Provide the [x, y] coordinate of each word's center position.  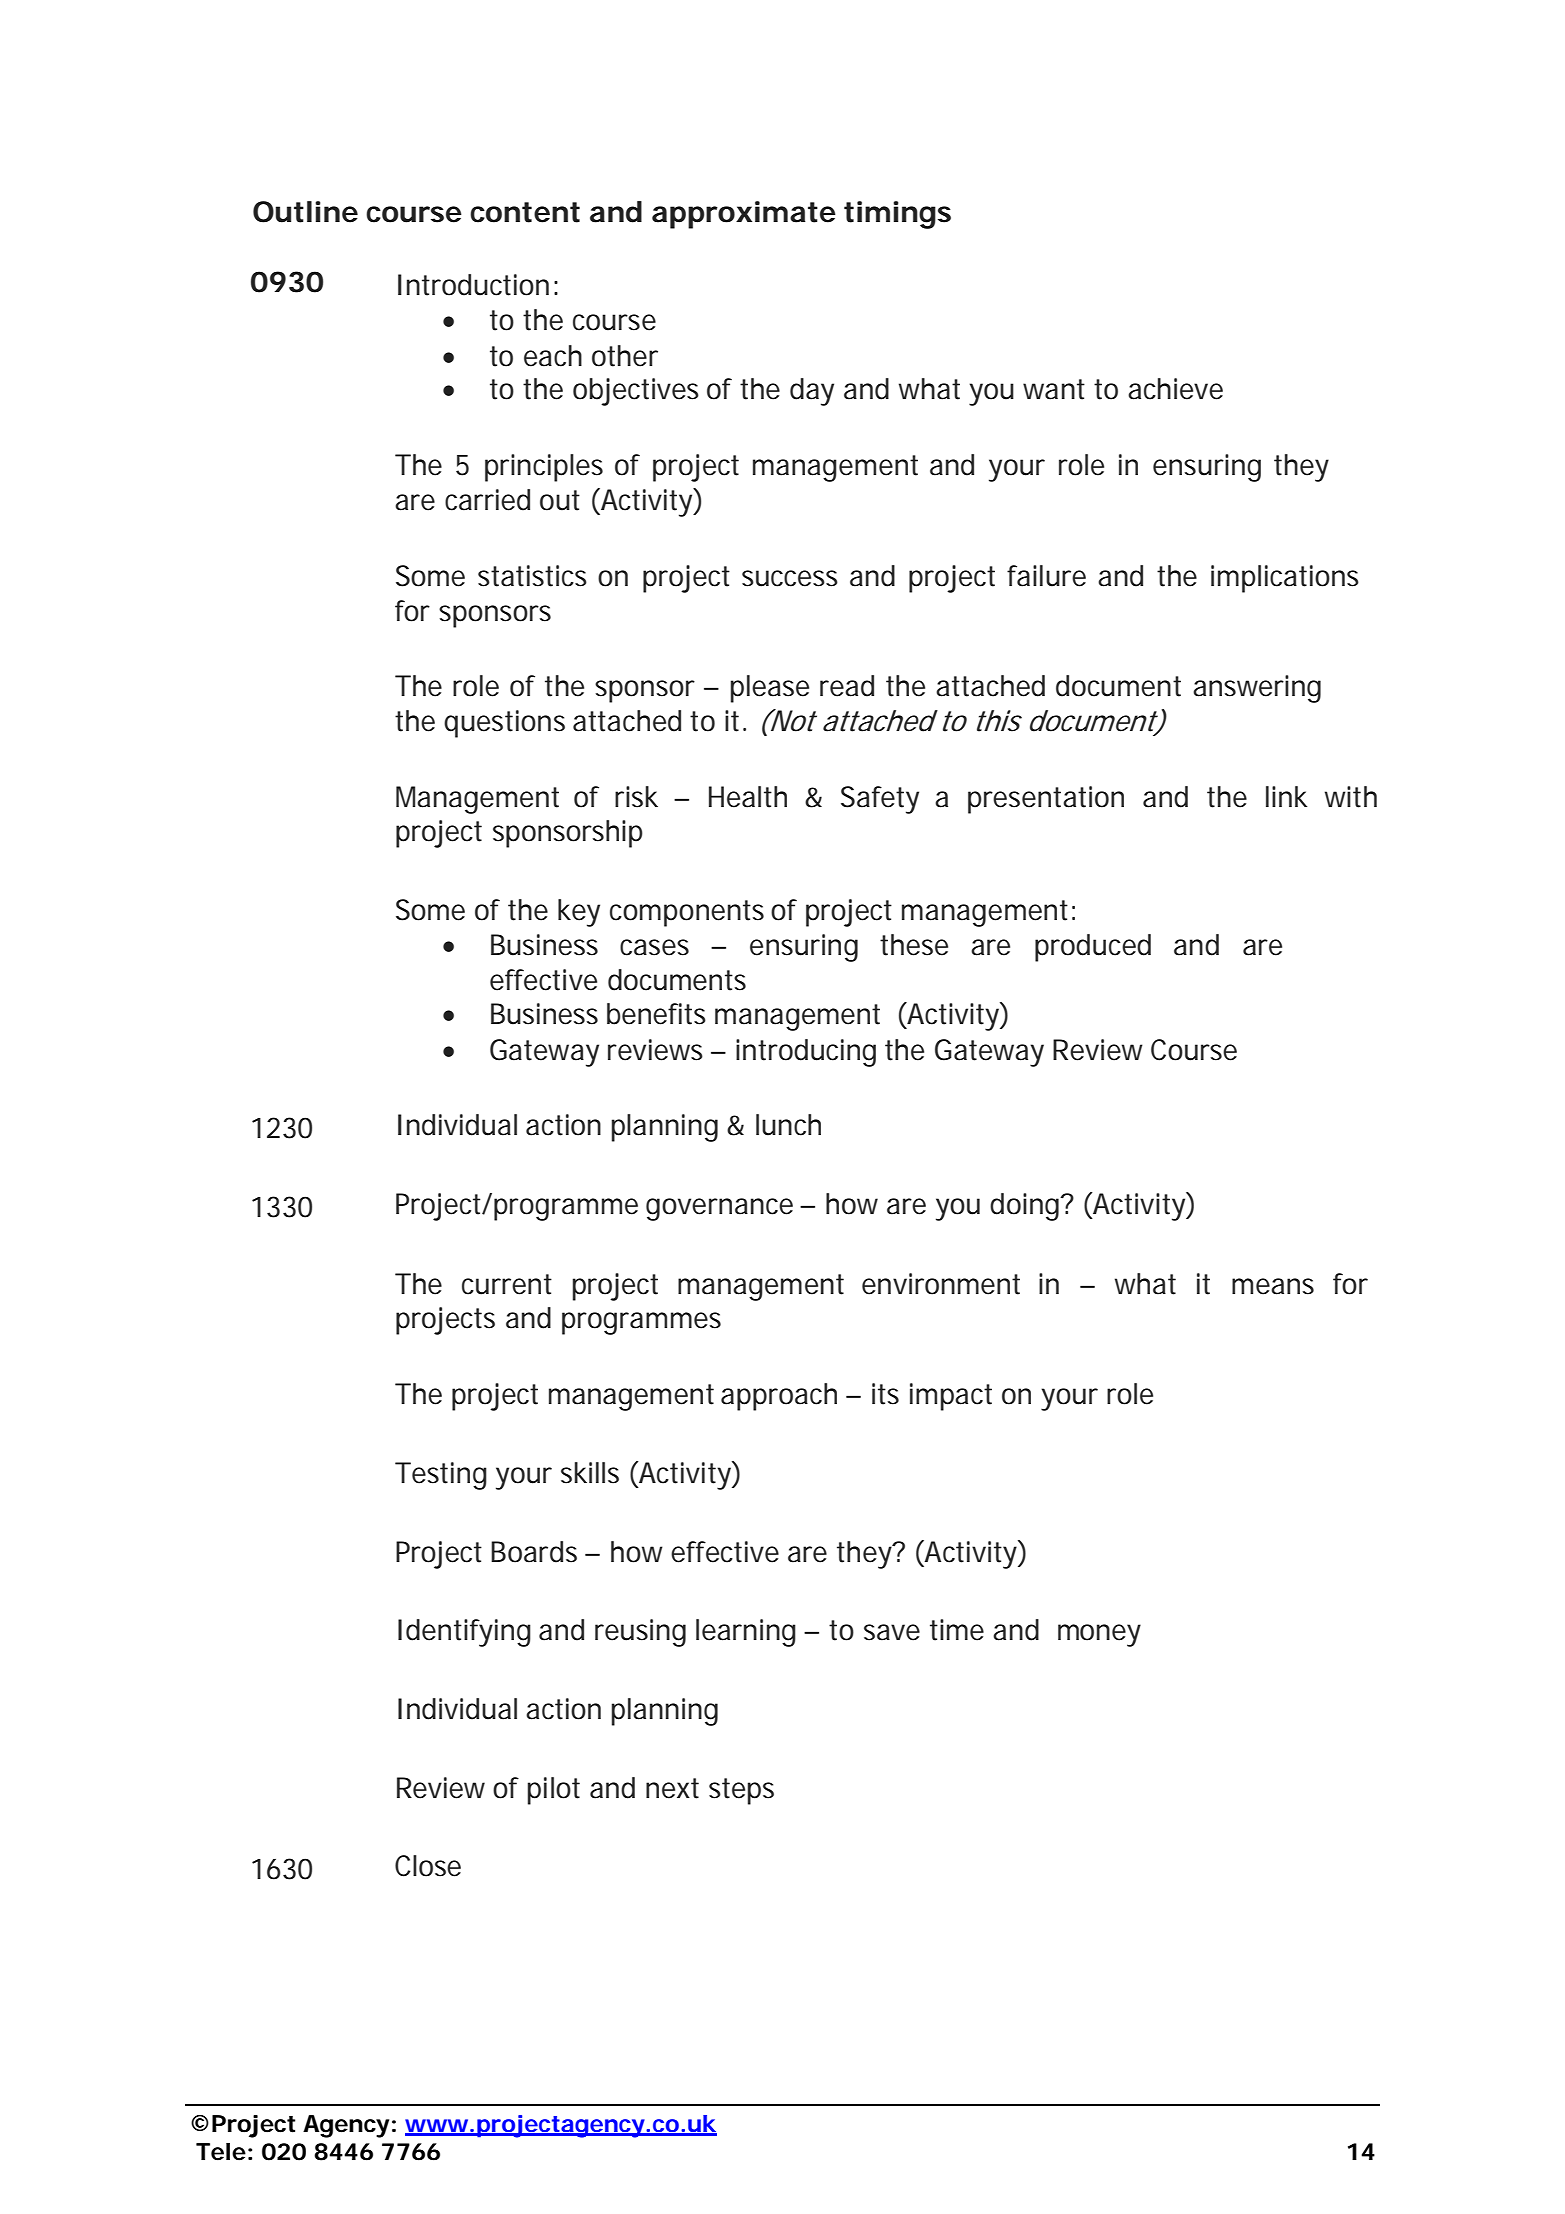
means [1273, 1286]
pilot [554, 1791]
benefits [656, 1014]
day [812, 392]
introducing [806, 1053]
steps [741, 1791]
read [847, 686]
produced [1093, 948]
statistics [532, 576]
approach [779, 1397]
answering [1257, 689]
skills [590, 1473]
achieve [1175, 389]
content [525, 212]
